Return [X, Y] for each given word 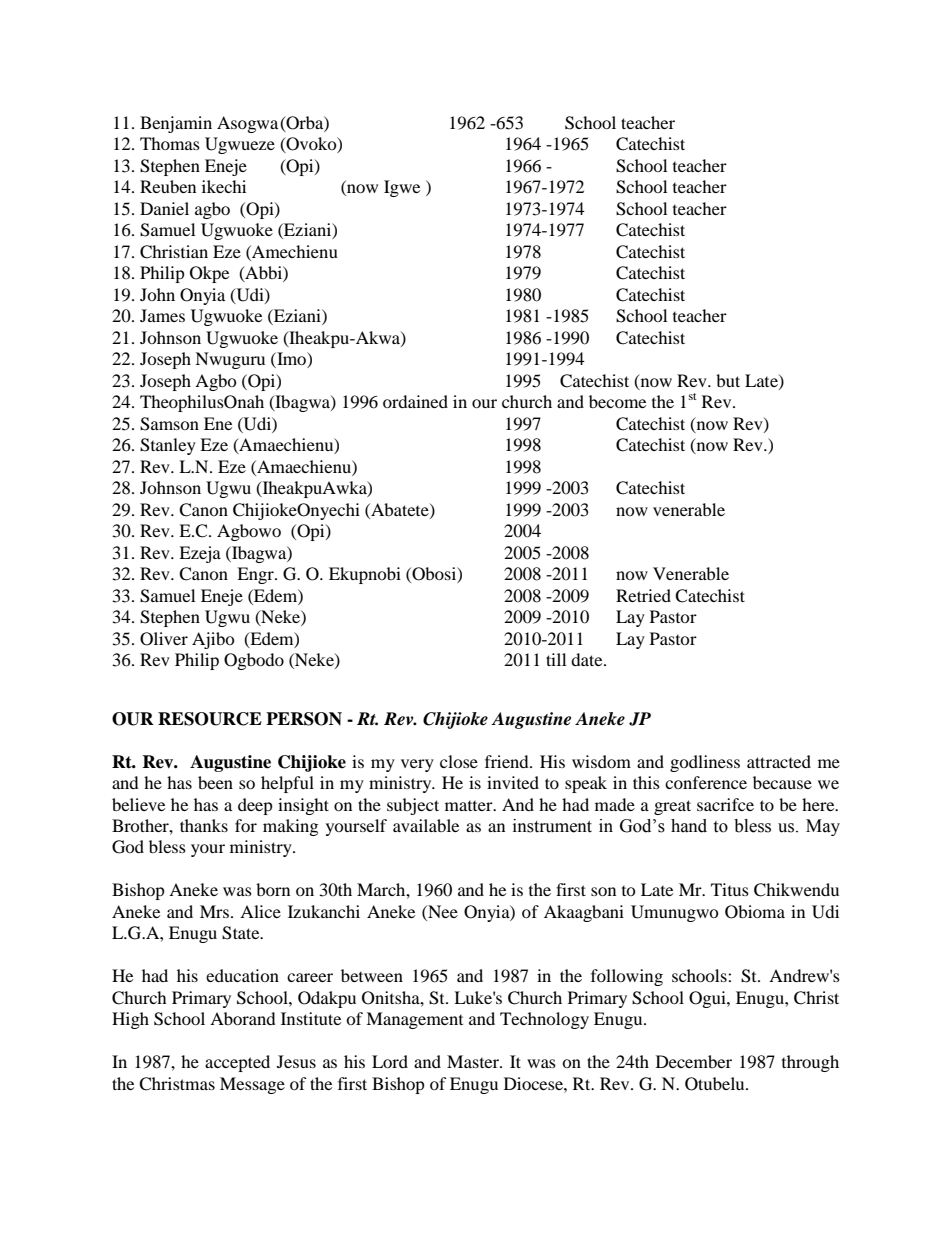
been [215, 782]
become [617, 401]
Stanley [168, 446]
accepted [237, 1063]
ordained [415, 401]
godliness [705, 763]
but [728, 380]
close [459, 761]
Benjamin [176, 124]
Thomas [170, 143]
